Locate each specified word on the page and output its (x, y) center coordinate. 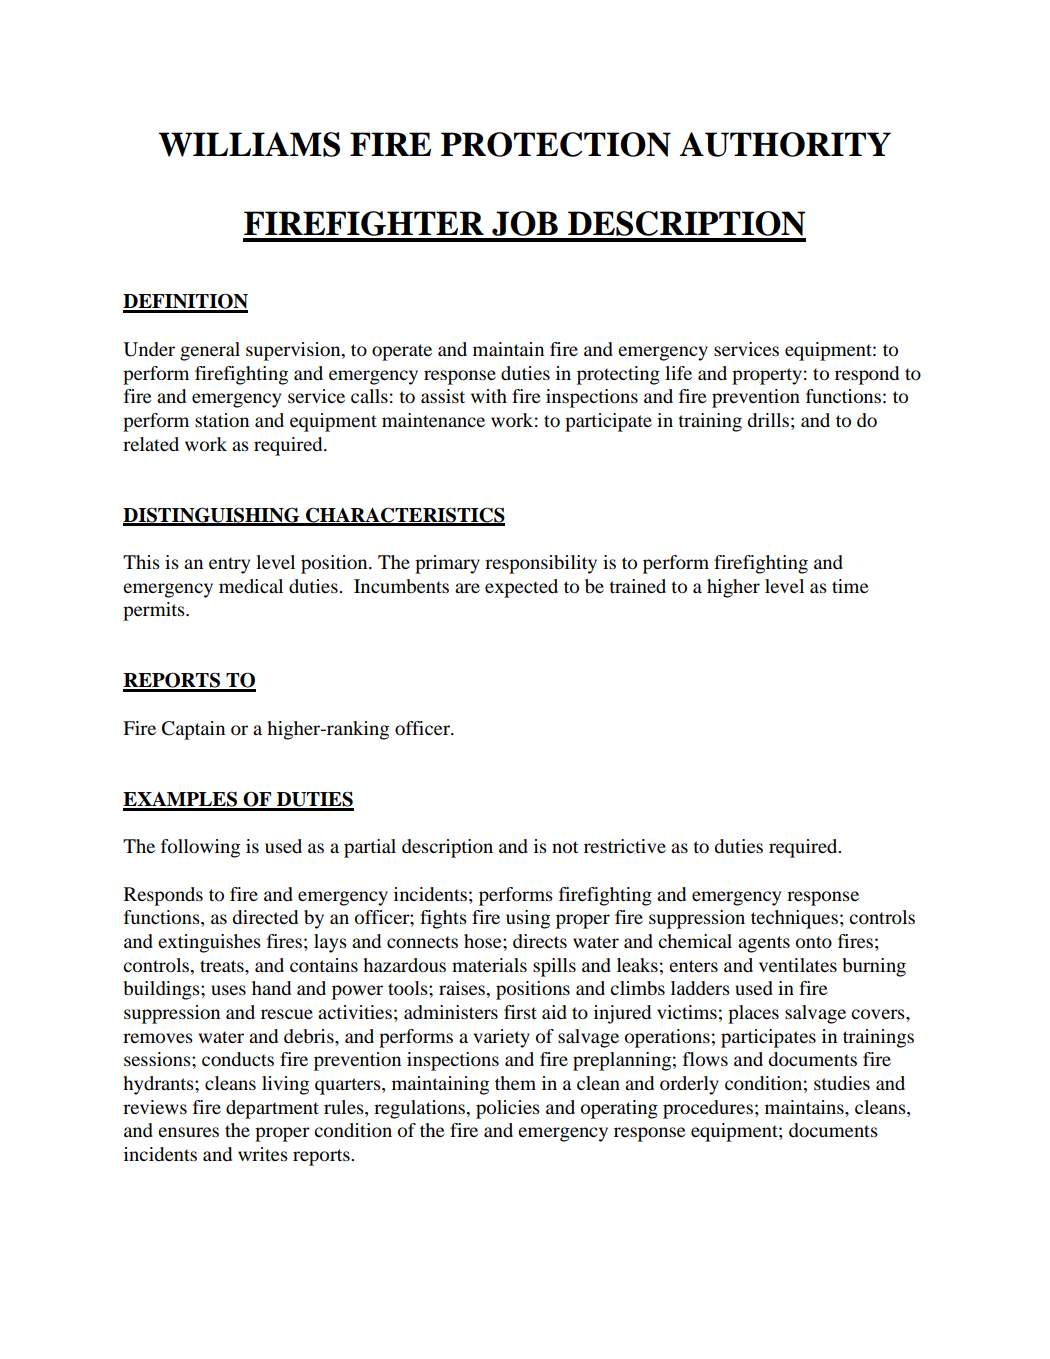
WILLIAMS (249, 144)
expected (521, 588)
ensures (188, 1132)
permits (155, 611)
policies (508, 1109)
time (850, 586)
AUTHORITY (785, 144)
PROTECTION (556, 144)
